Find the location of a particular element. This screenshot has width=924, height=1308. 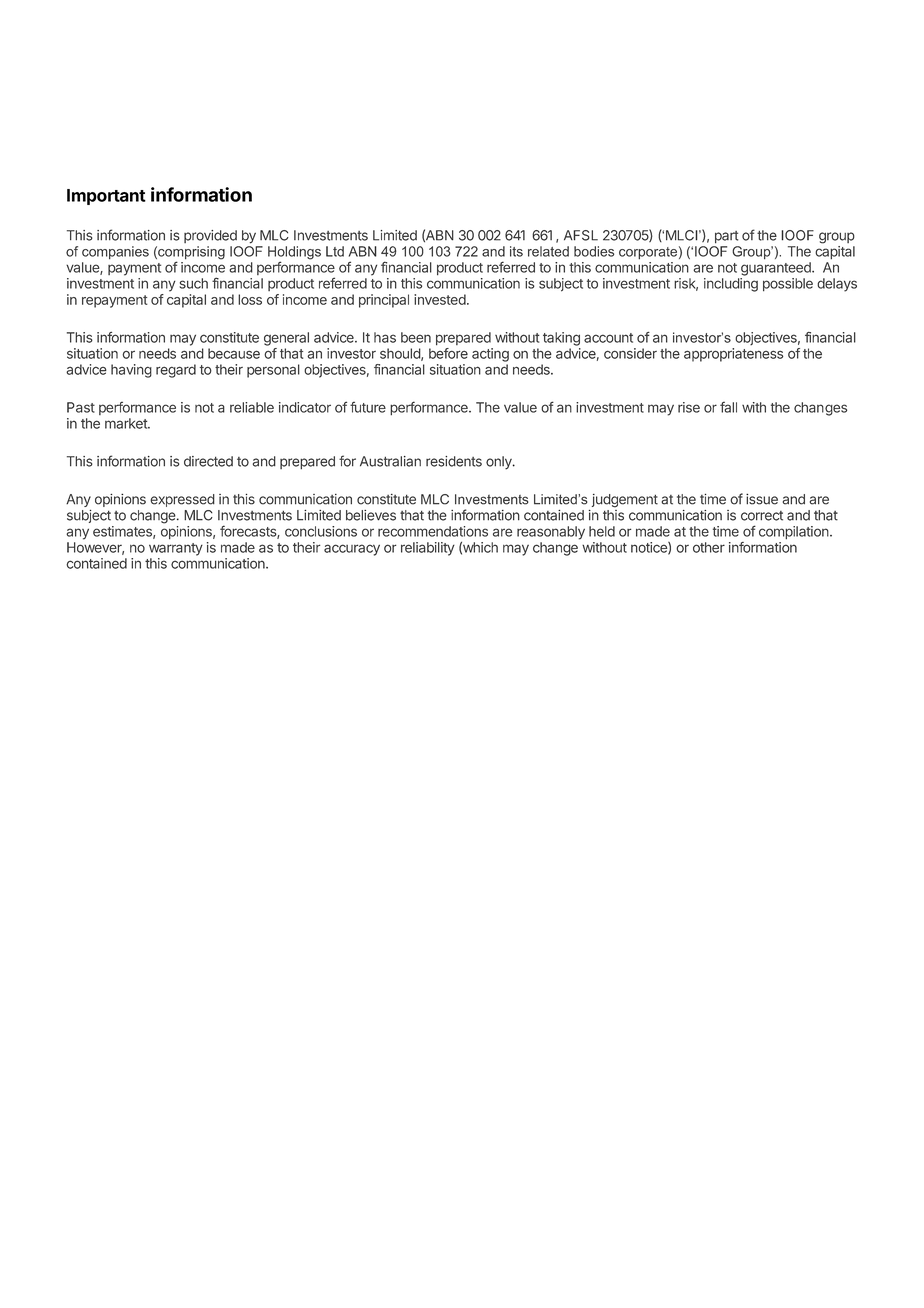

recommendations is located at coordinates (433, 531).
